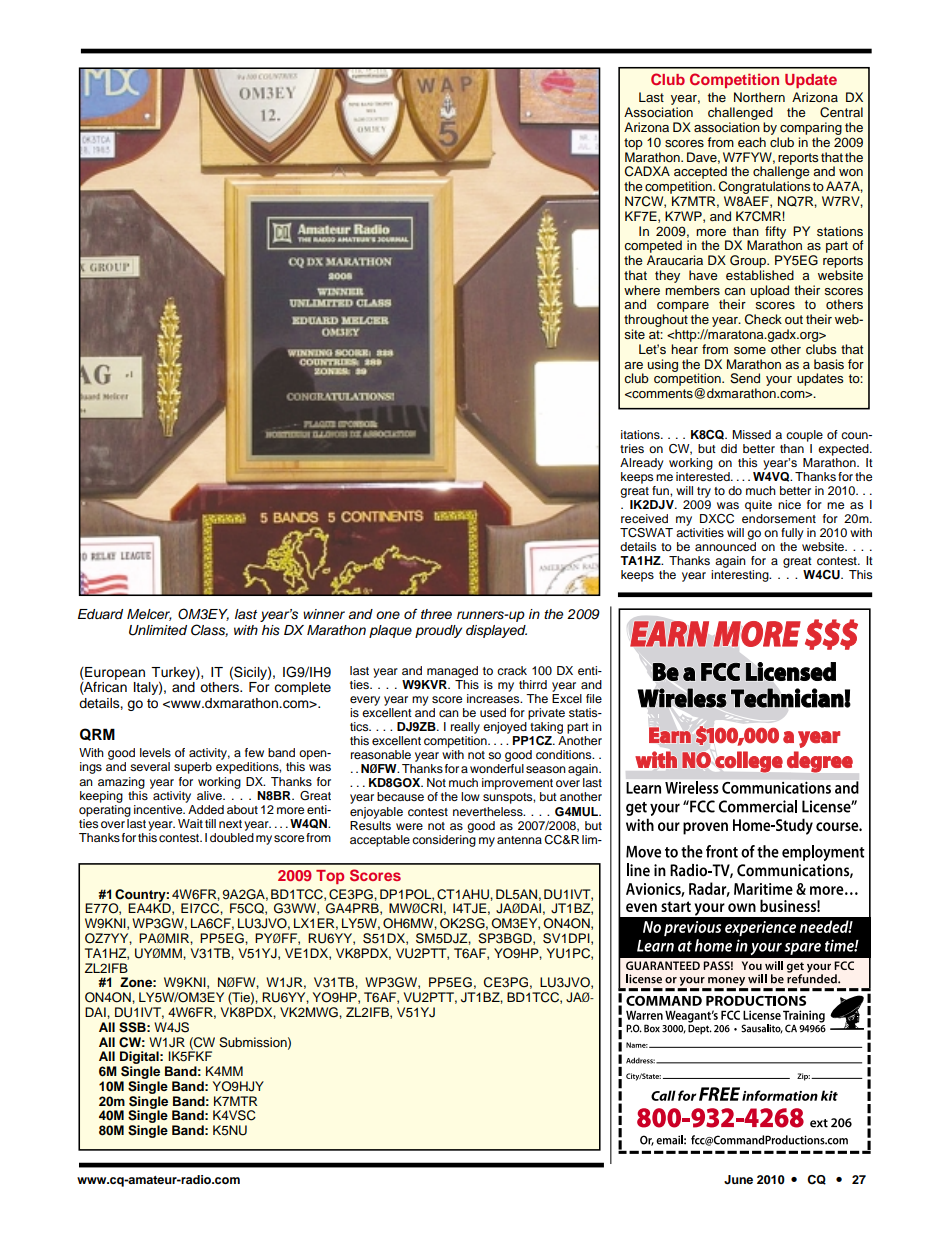  I want to click on displayed, so click(496, 631).
